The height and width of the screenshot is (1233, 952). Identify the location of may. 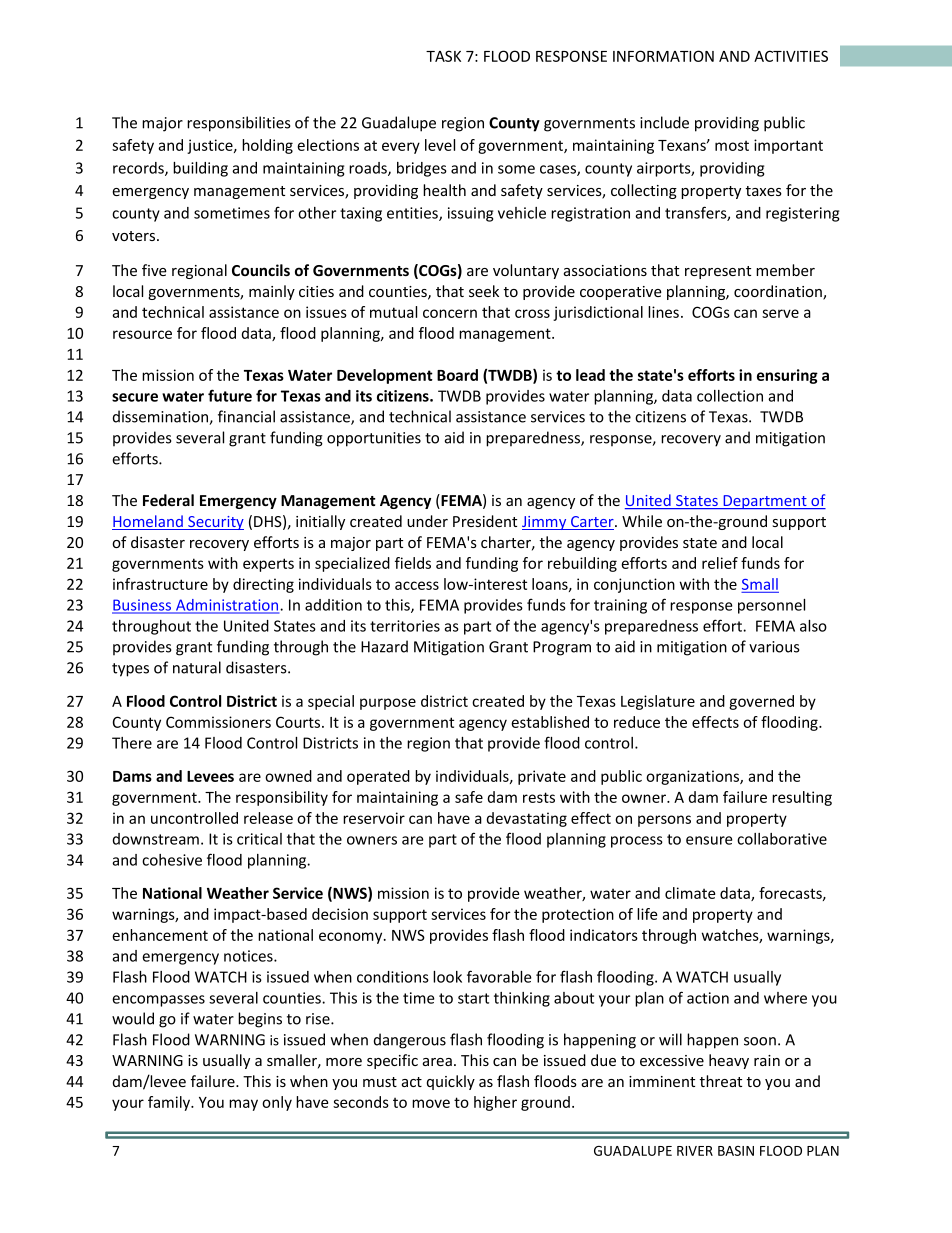
(243, 1105).
